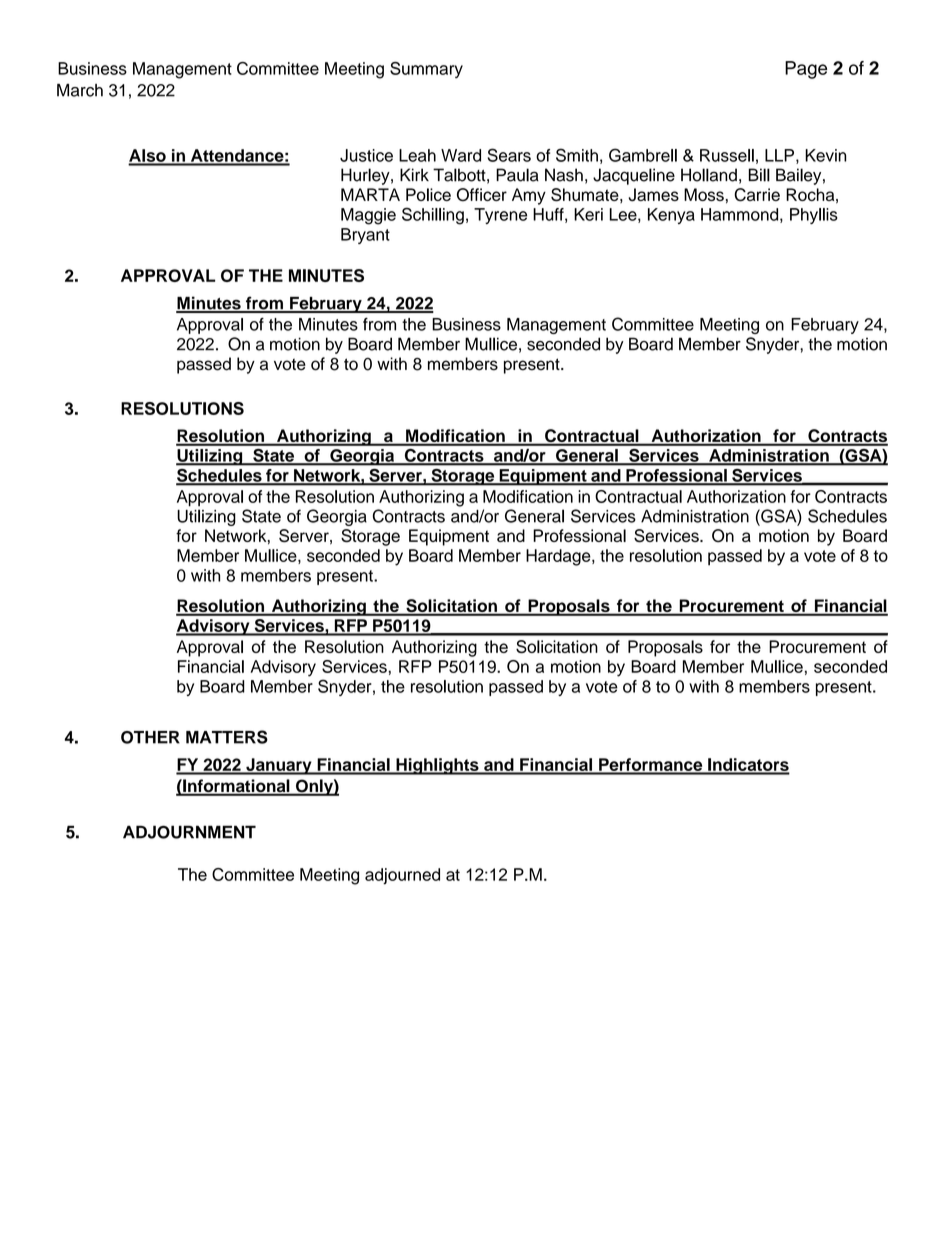 This screenshot has height=1233, width=952. I want to click on Highlights, so click(437, 766).
